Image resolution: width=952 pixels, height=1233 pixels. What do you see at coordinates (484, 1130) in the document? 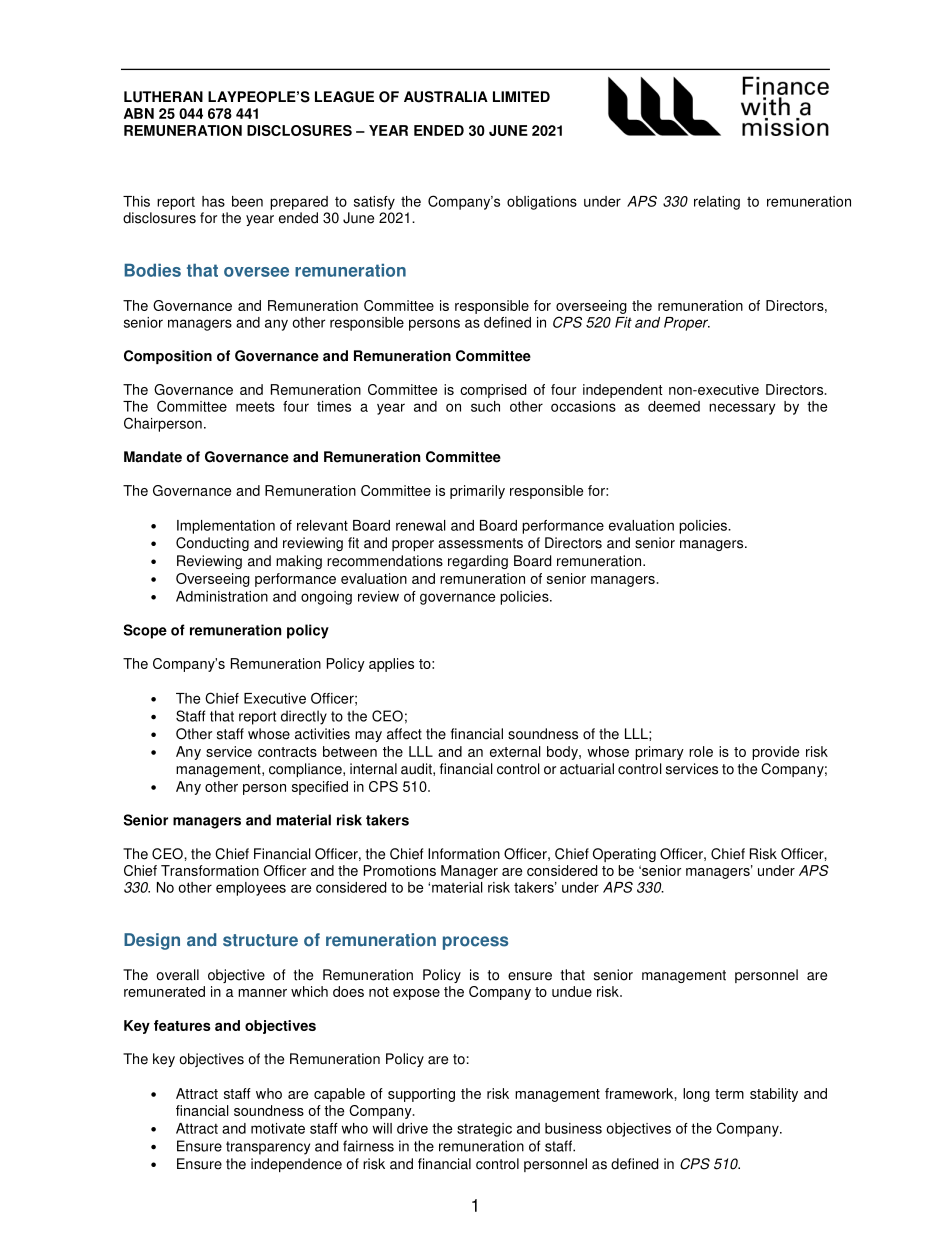
I see `strategic` at bounding box center [484, 1130].
